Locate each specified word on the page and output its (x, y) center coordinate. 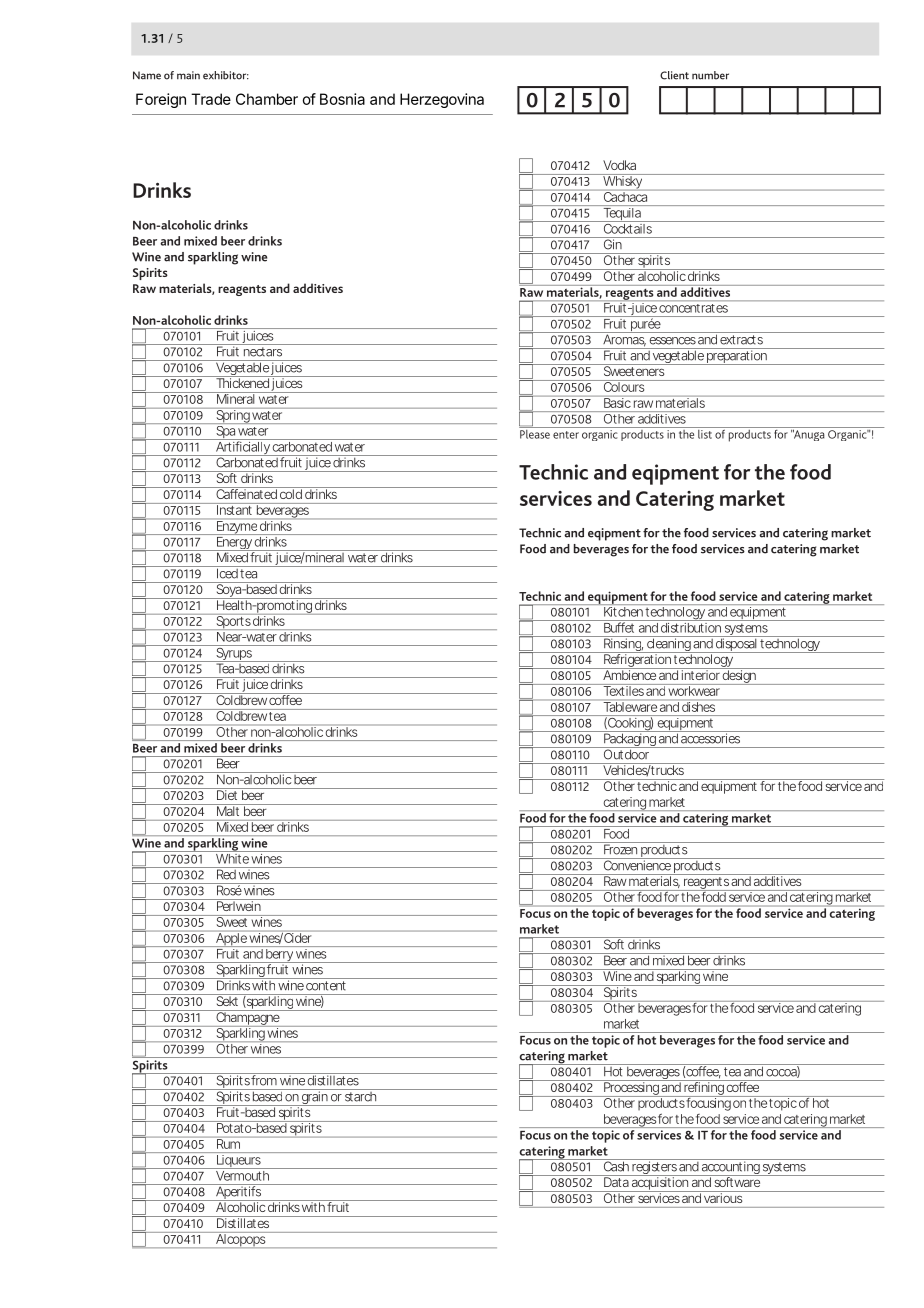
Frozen (620, 848)
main (188, 75)
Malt (228, 810)
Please (535, 433)
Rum (228, 1144)
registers (654, 1167)
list (705, 433)
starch (360, 1095)
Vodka (619, 165)
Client (674, 75)
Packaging (630, 739)
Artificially (243, 447)
